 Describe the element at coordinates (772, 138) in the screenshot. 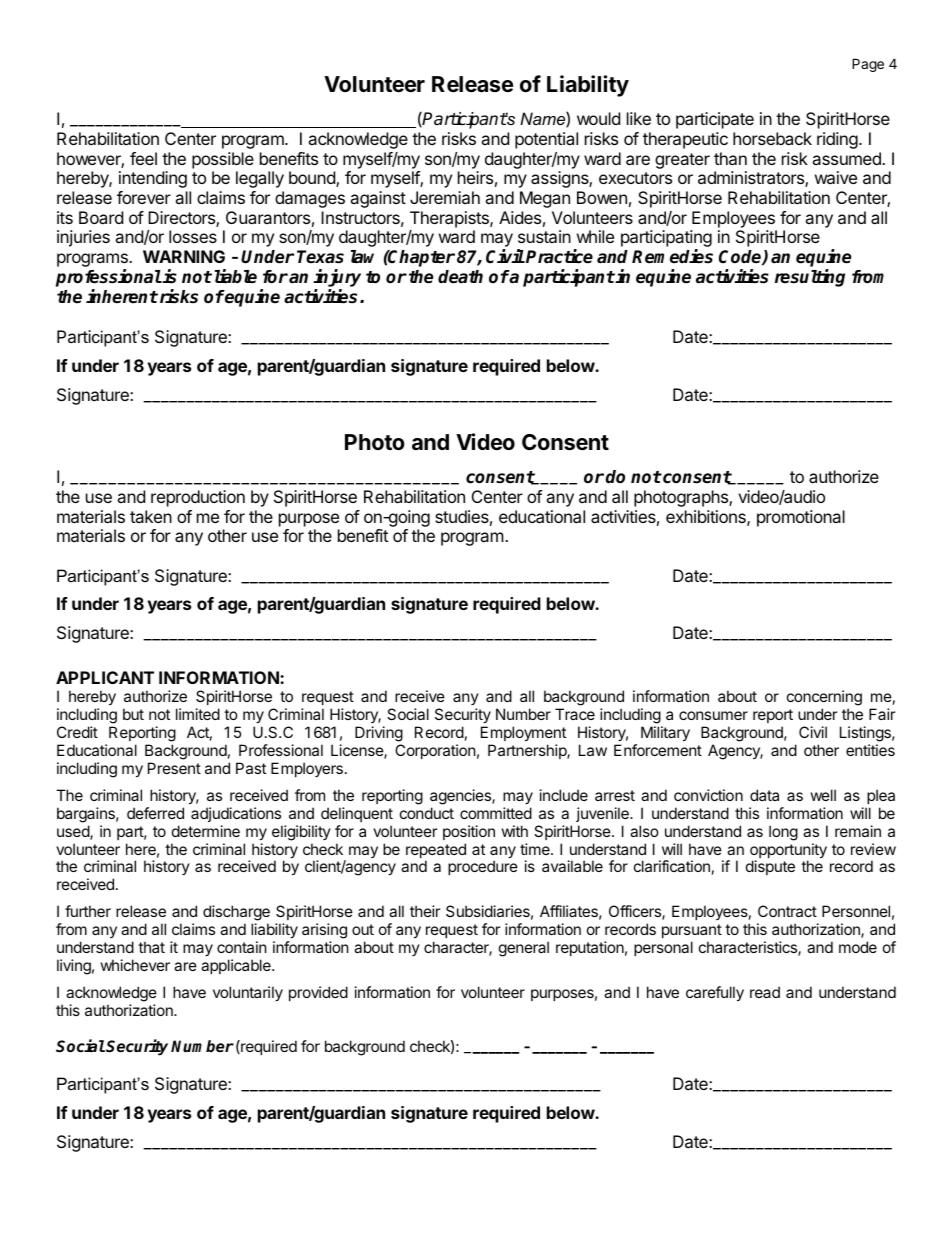

I see `horseback` at that location.
